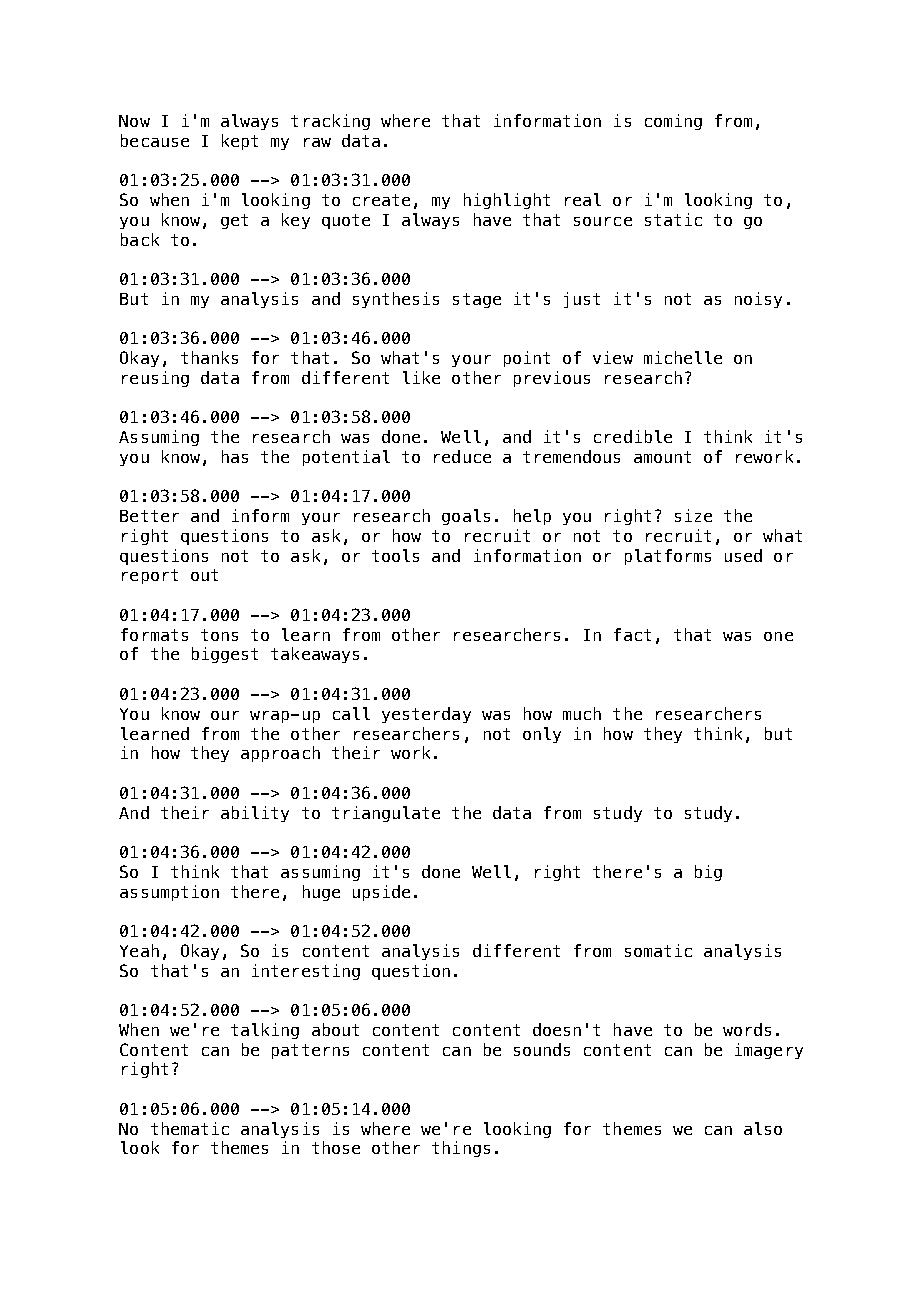  Describe the element at coordinates (209, 357) in the screenshot. I see `thanks` at that location.
